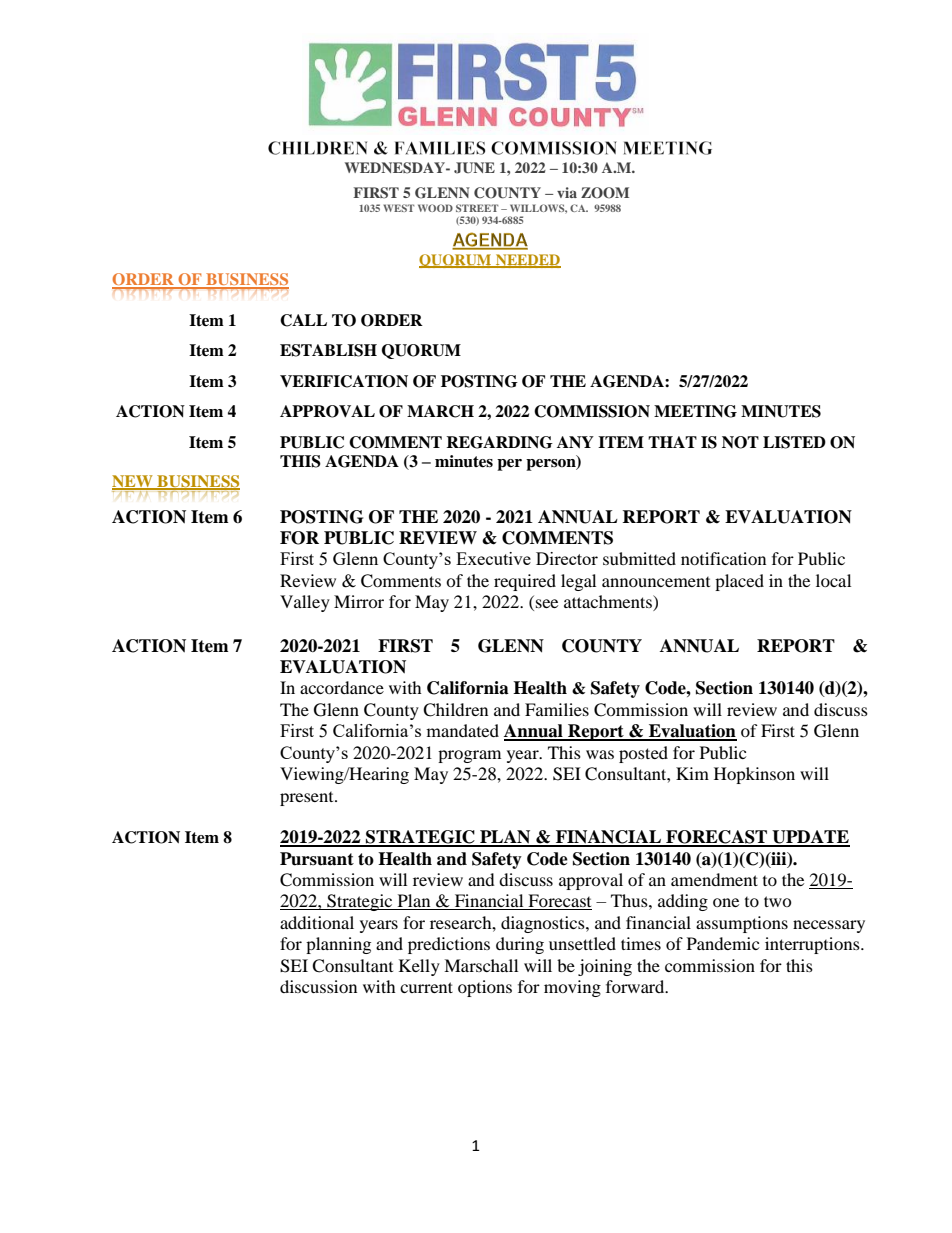  I want to click on REGARDING, so click(499, 442).
